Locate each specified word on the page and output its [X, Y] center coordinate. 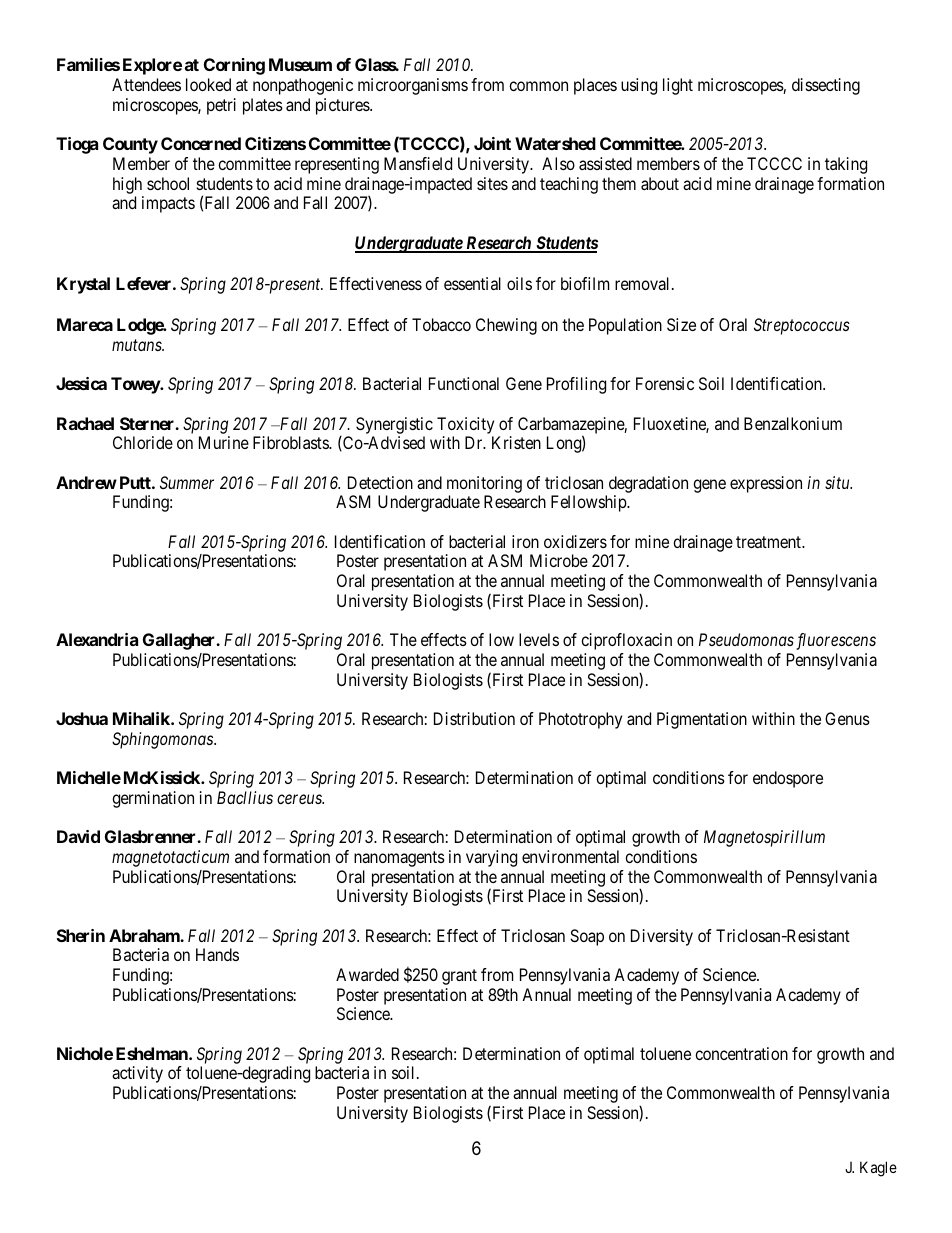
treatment [769, 542]
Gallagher [180, 641]
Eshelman [153, 1053]
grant [459, 977]
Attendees [146, 84]
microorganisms [413, 86]
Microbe [559, 560]
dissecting [826, 86]
